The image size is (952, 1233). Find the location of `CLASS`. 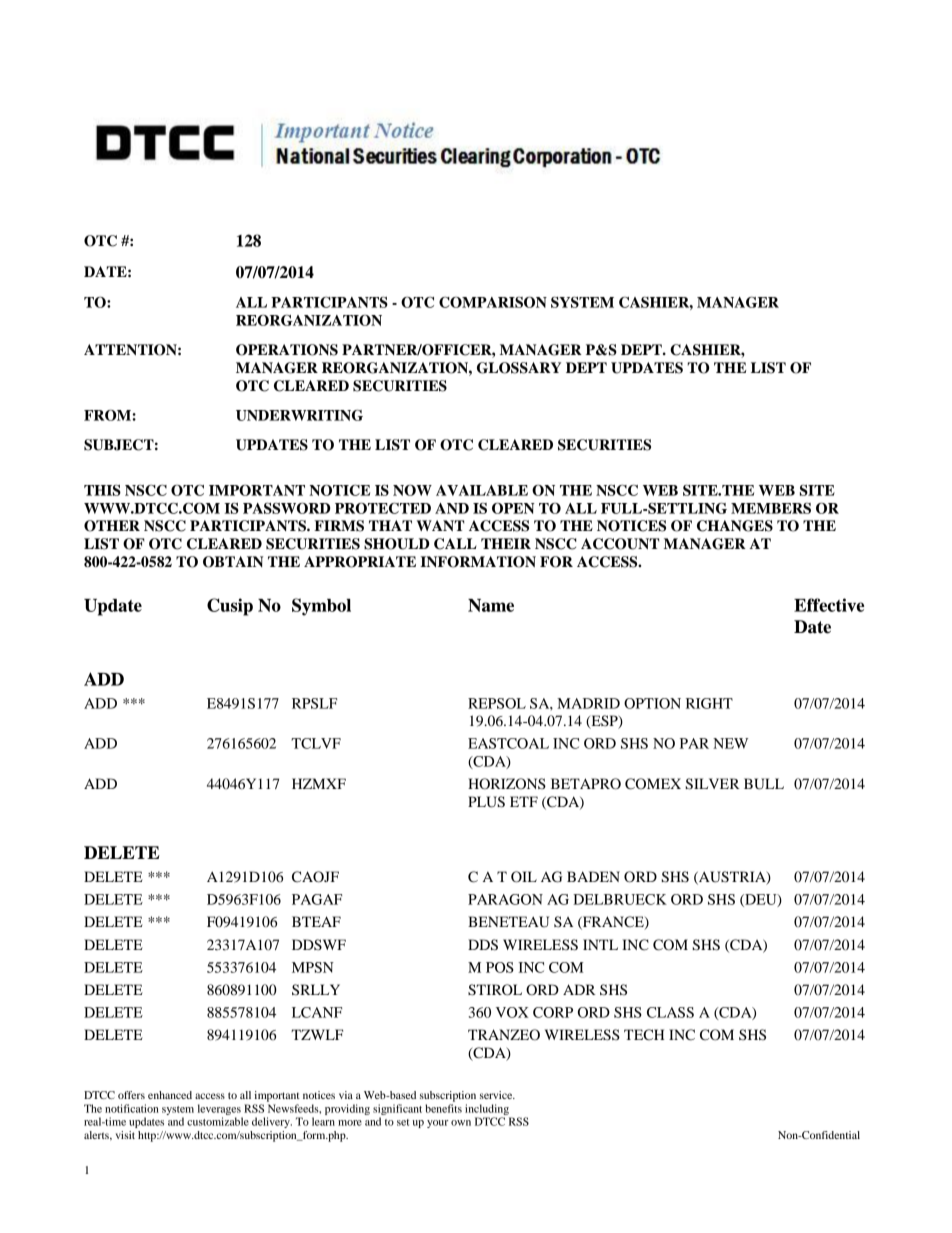

CLASS is located at coordinates (670, 1012).
